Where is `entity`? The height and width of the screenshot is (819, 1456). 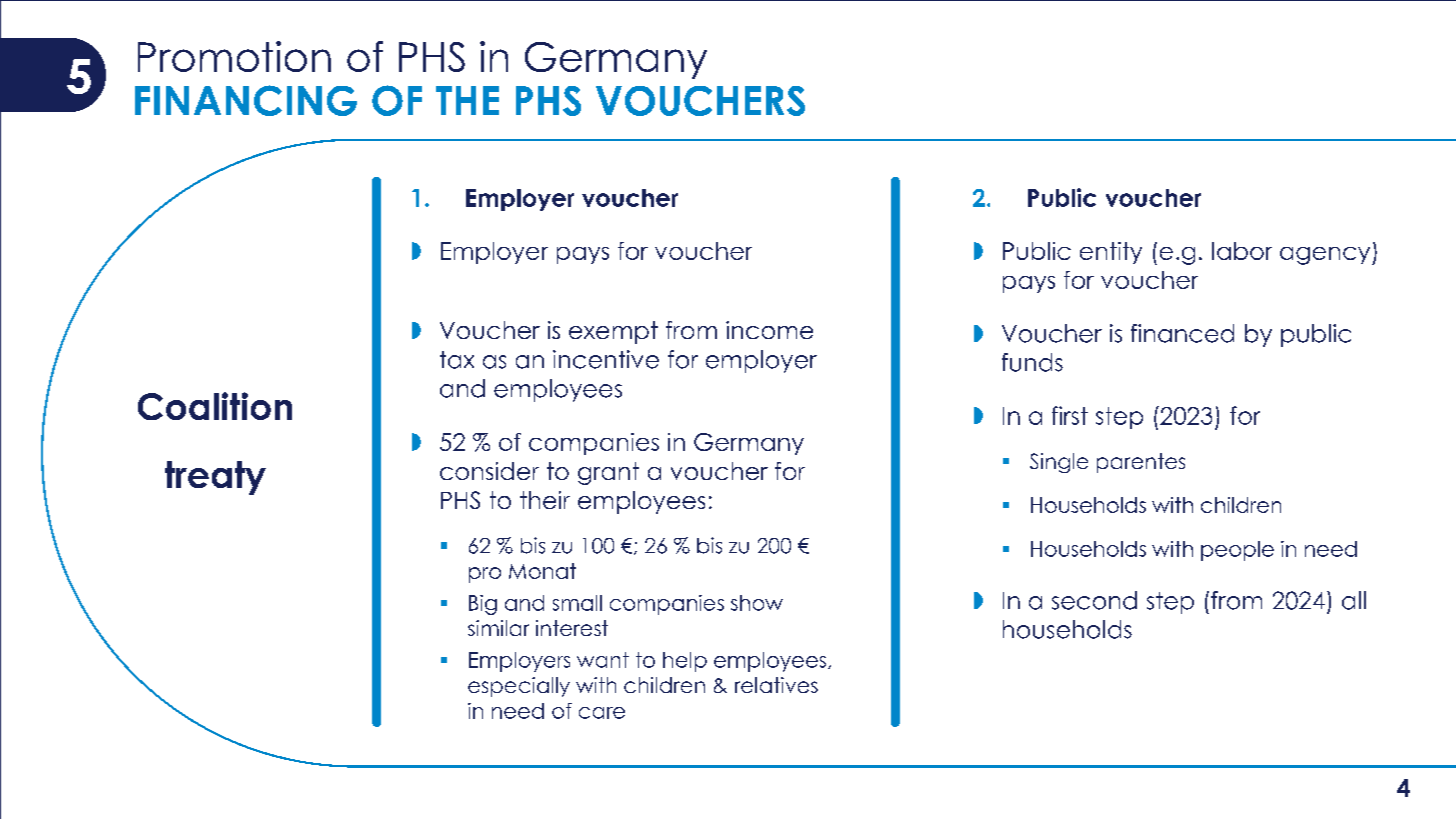 entity is located at coordinates (1111, 253).
